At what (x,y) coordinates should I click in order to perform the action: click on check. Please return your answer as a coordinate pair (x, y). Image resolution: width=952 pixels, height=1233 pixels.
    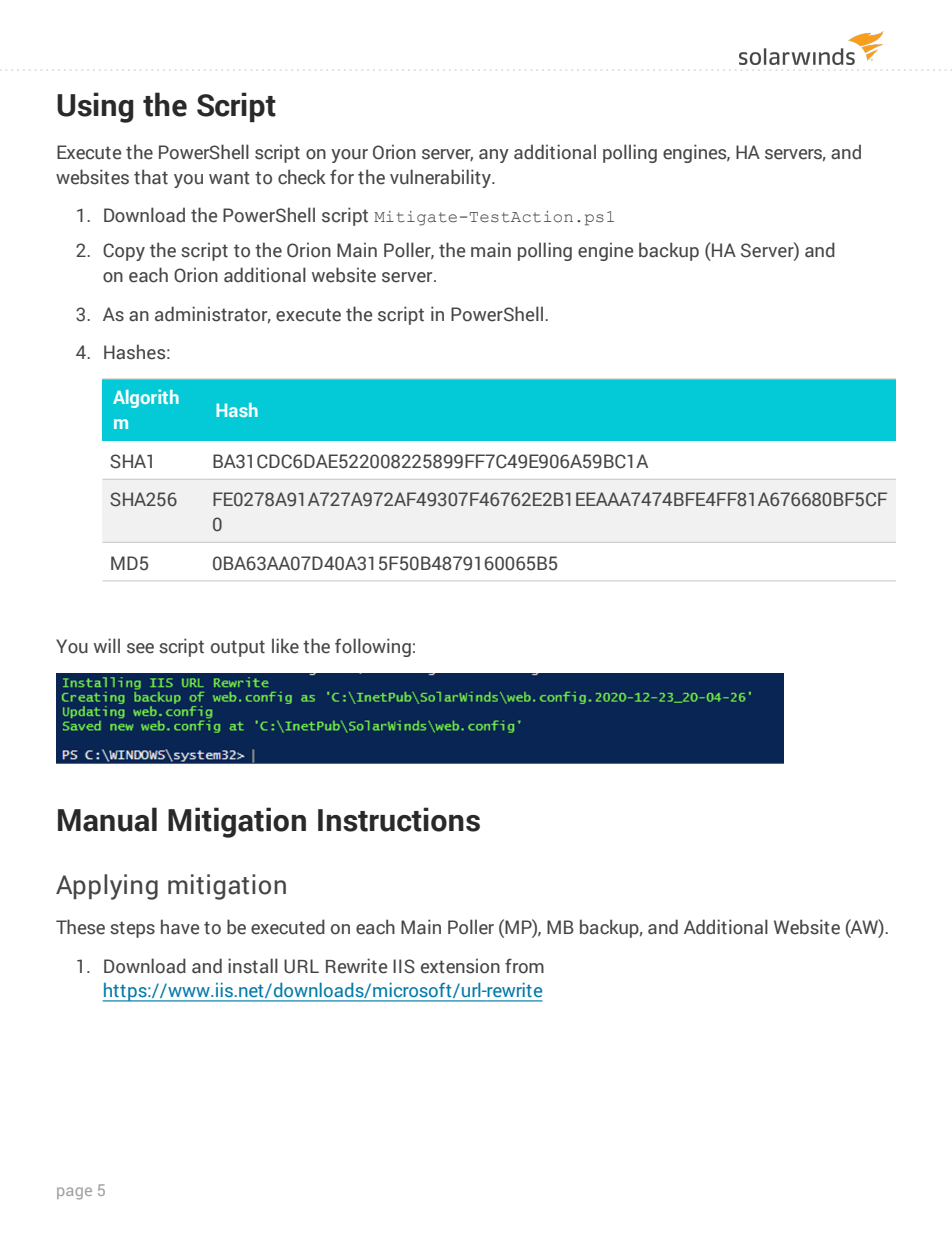
    Looking at the image, I should click on (302, 177).
